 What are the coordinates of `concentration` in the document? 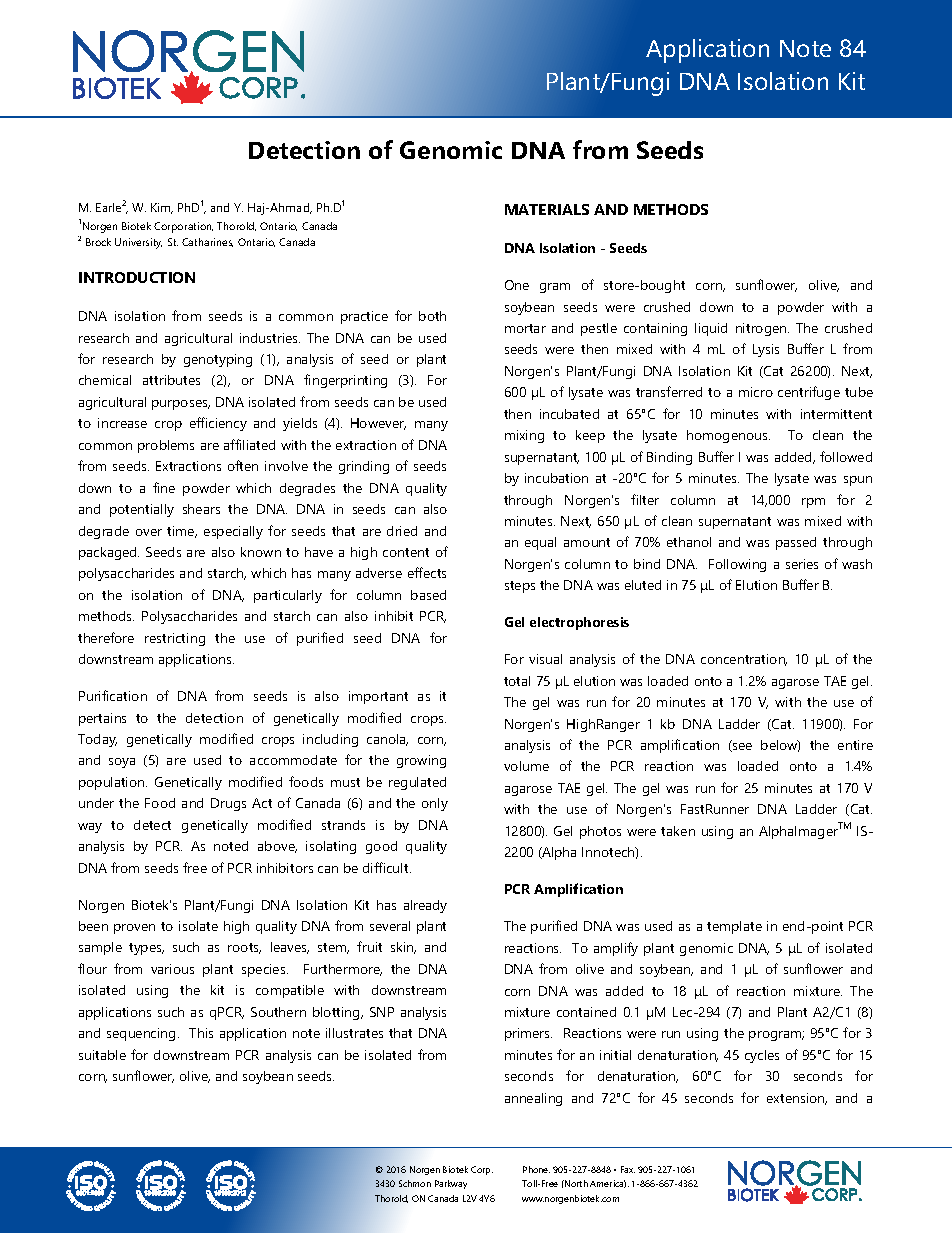 It's located at (744, 660).
